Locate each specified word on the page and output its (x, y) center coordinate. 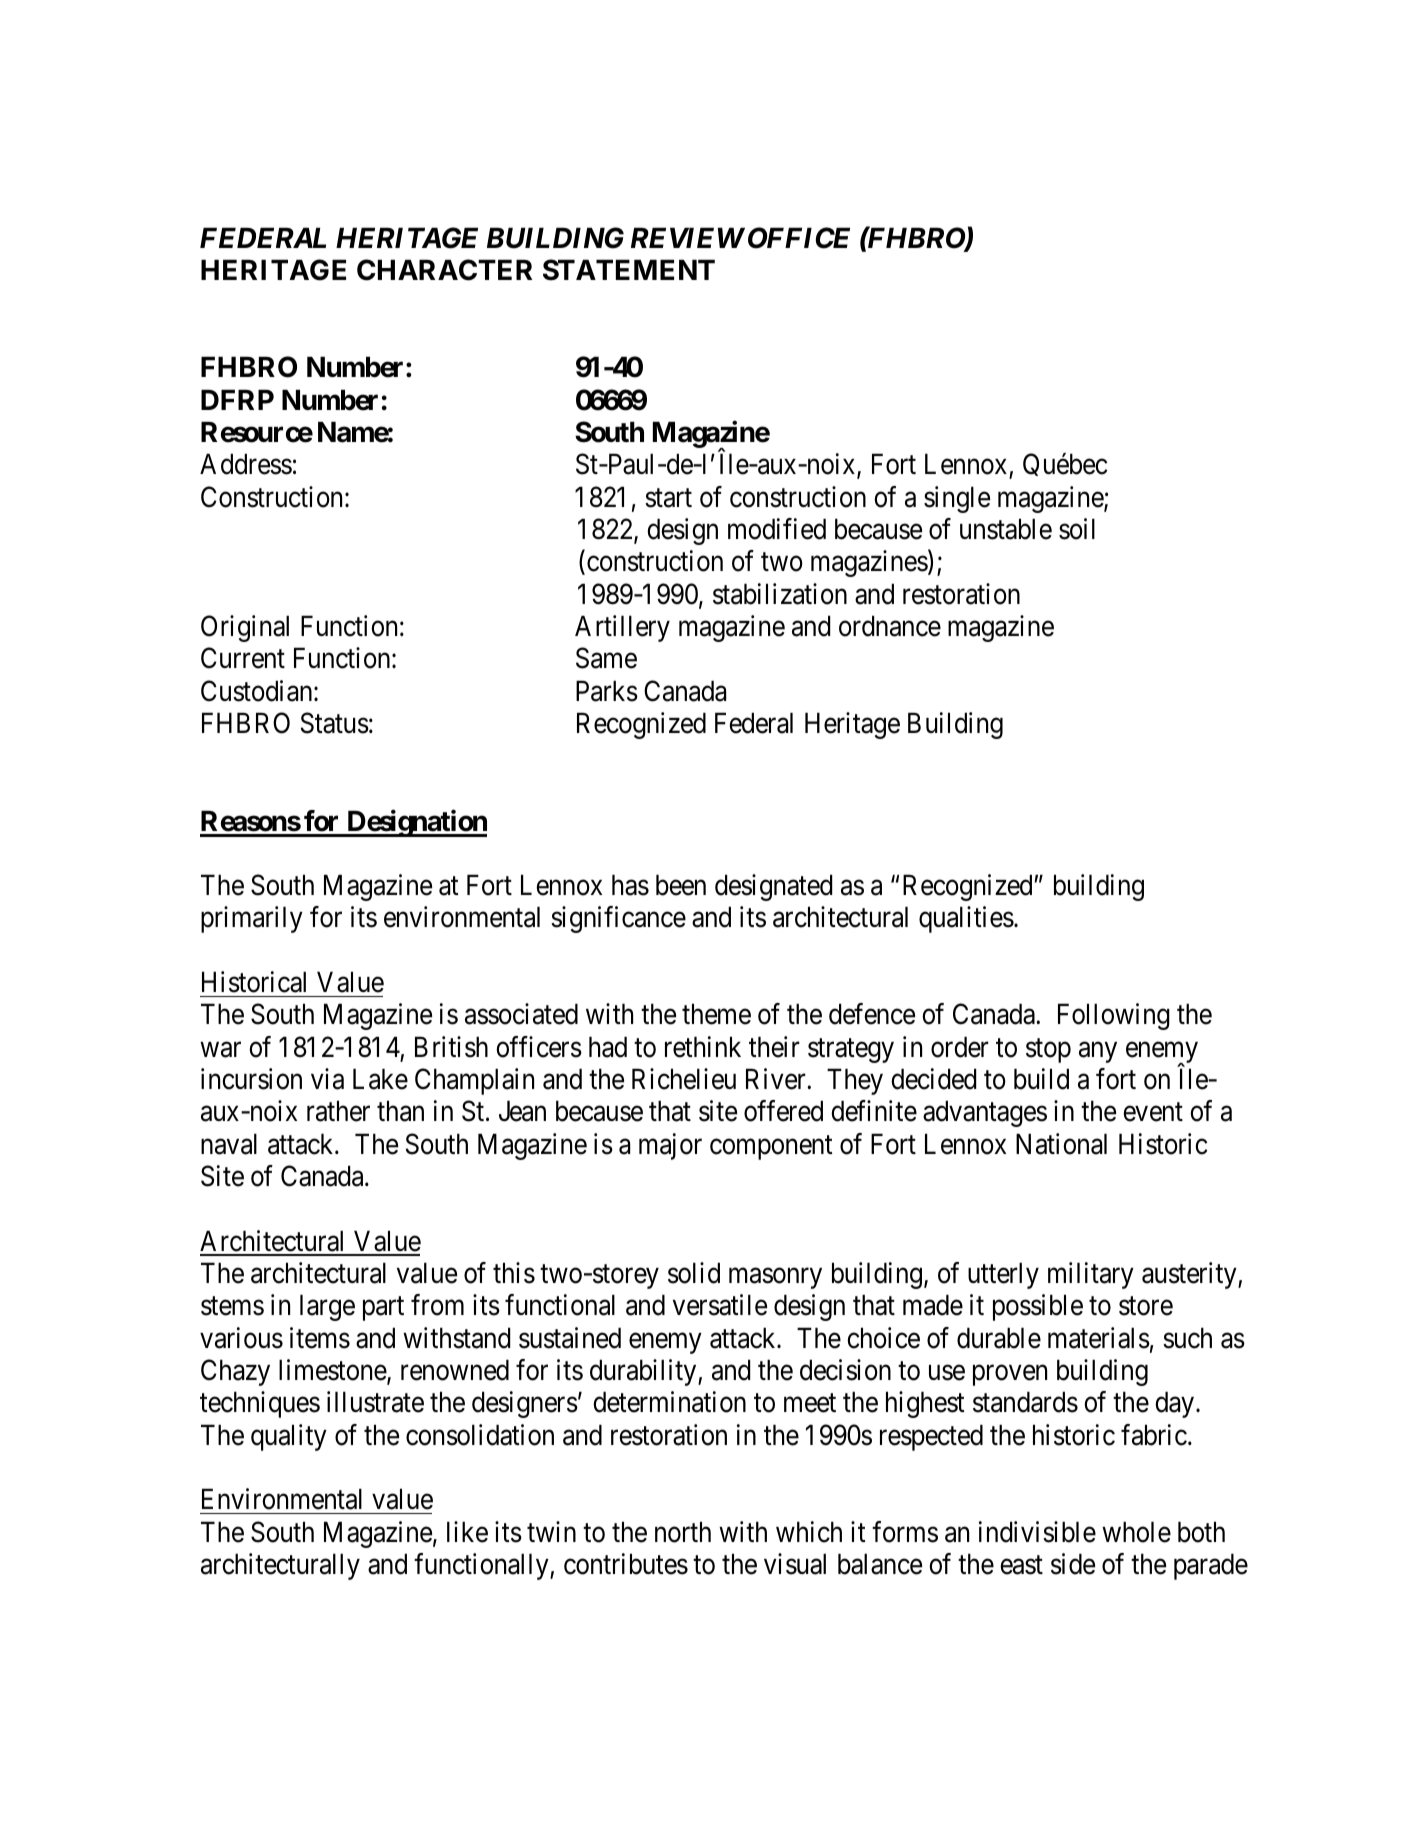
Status (335, 723)
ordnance (890, 626)
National (1061, 1144)
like (467, 1532)
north (683, 1532)
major (670, 1146)
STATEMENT (629, 270)
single (957, 499)
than (400, 1111)
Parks (607, 691)
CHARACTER (444, 270)
